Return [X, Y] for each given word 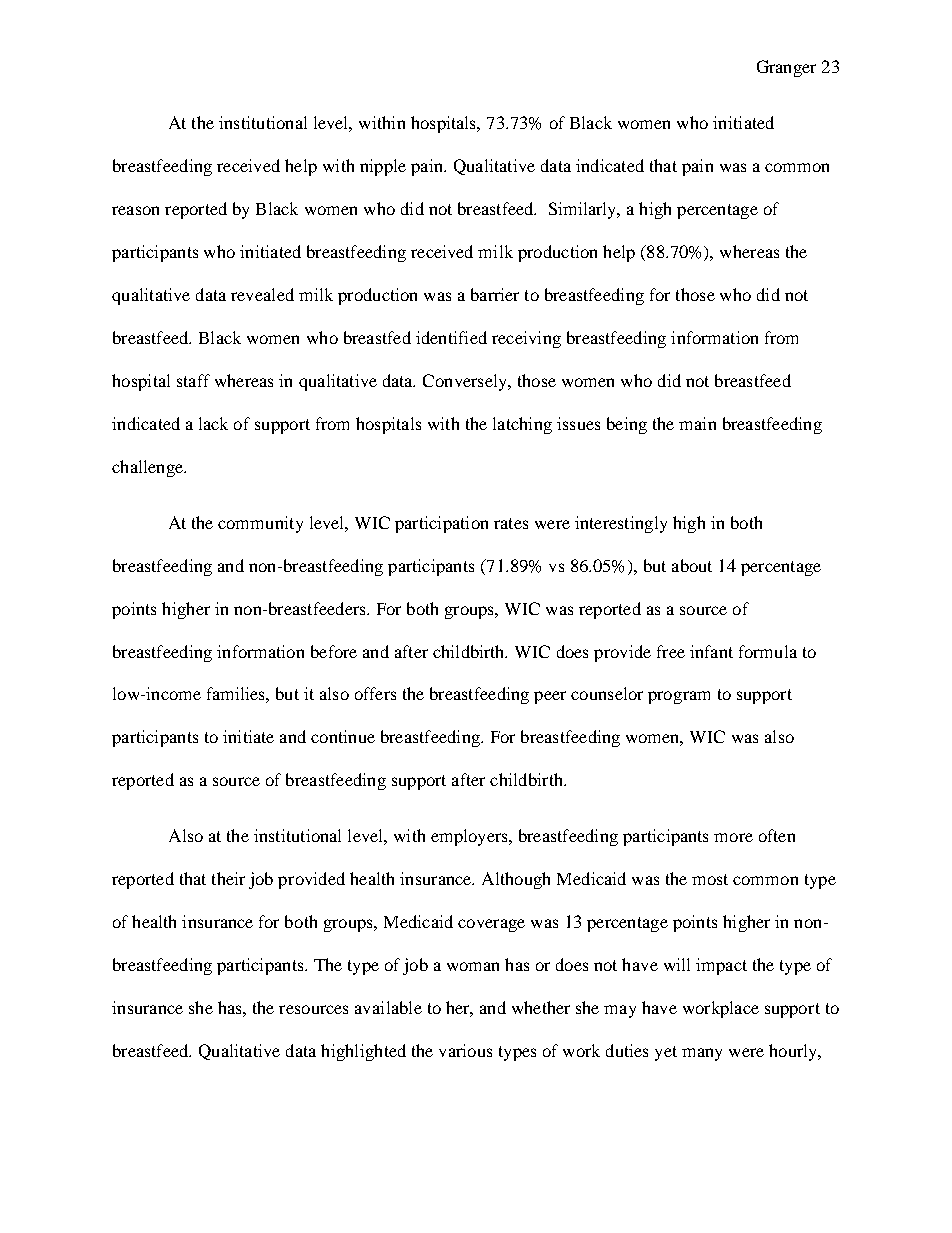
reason [135, 210]
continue [343, 736]
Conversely [466, 382]
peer [550, 697]
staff [193, 380]
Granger [786, 68]
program [679, 697]
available [388, 1007]
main [697, 423]
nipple [383, 167]
